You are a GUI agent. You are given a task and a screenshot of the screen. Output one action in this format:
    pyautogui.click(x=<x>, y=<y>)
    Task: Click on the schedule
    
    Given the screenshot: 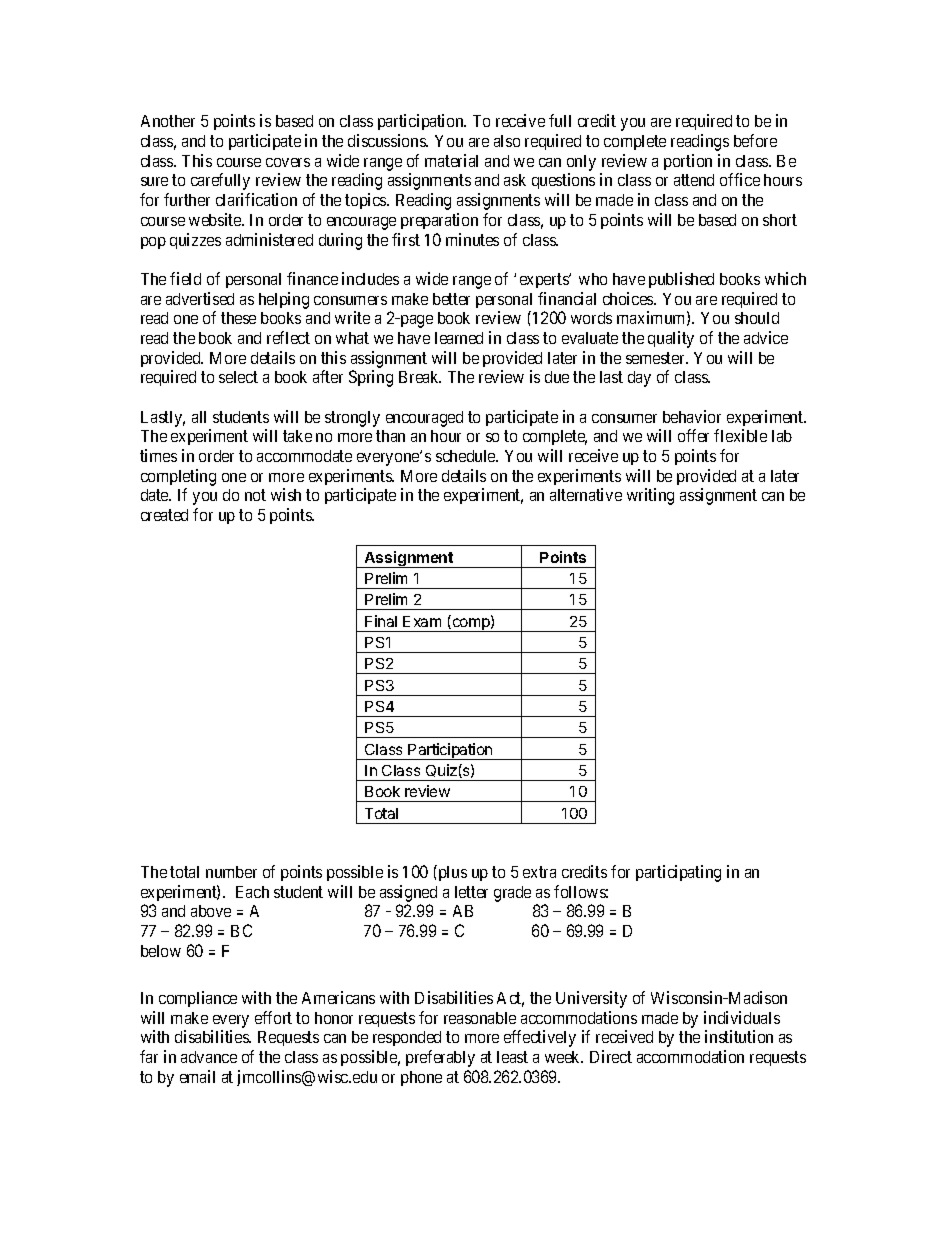 What is the action you would take?
    pyautogui.click(x=467, y=456)
